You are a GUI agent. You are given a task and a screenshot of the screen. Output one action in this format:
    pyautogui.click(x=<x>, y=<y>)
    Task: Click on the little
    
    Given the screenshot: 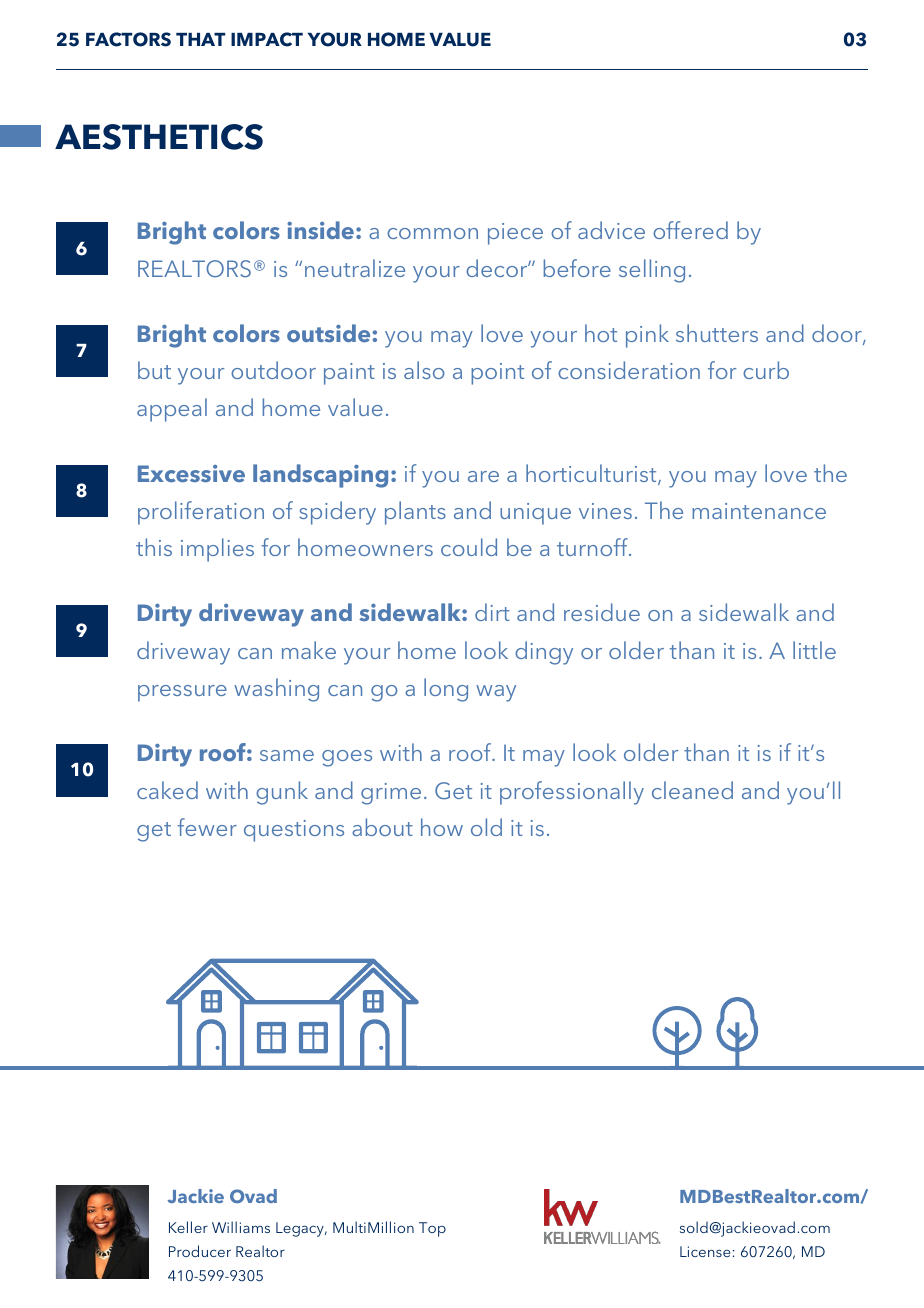 What is the action you would take?
    pyautogui.click(x=814, y=650)
